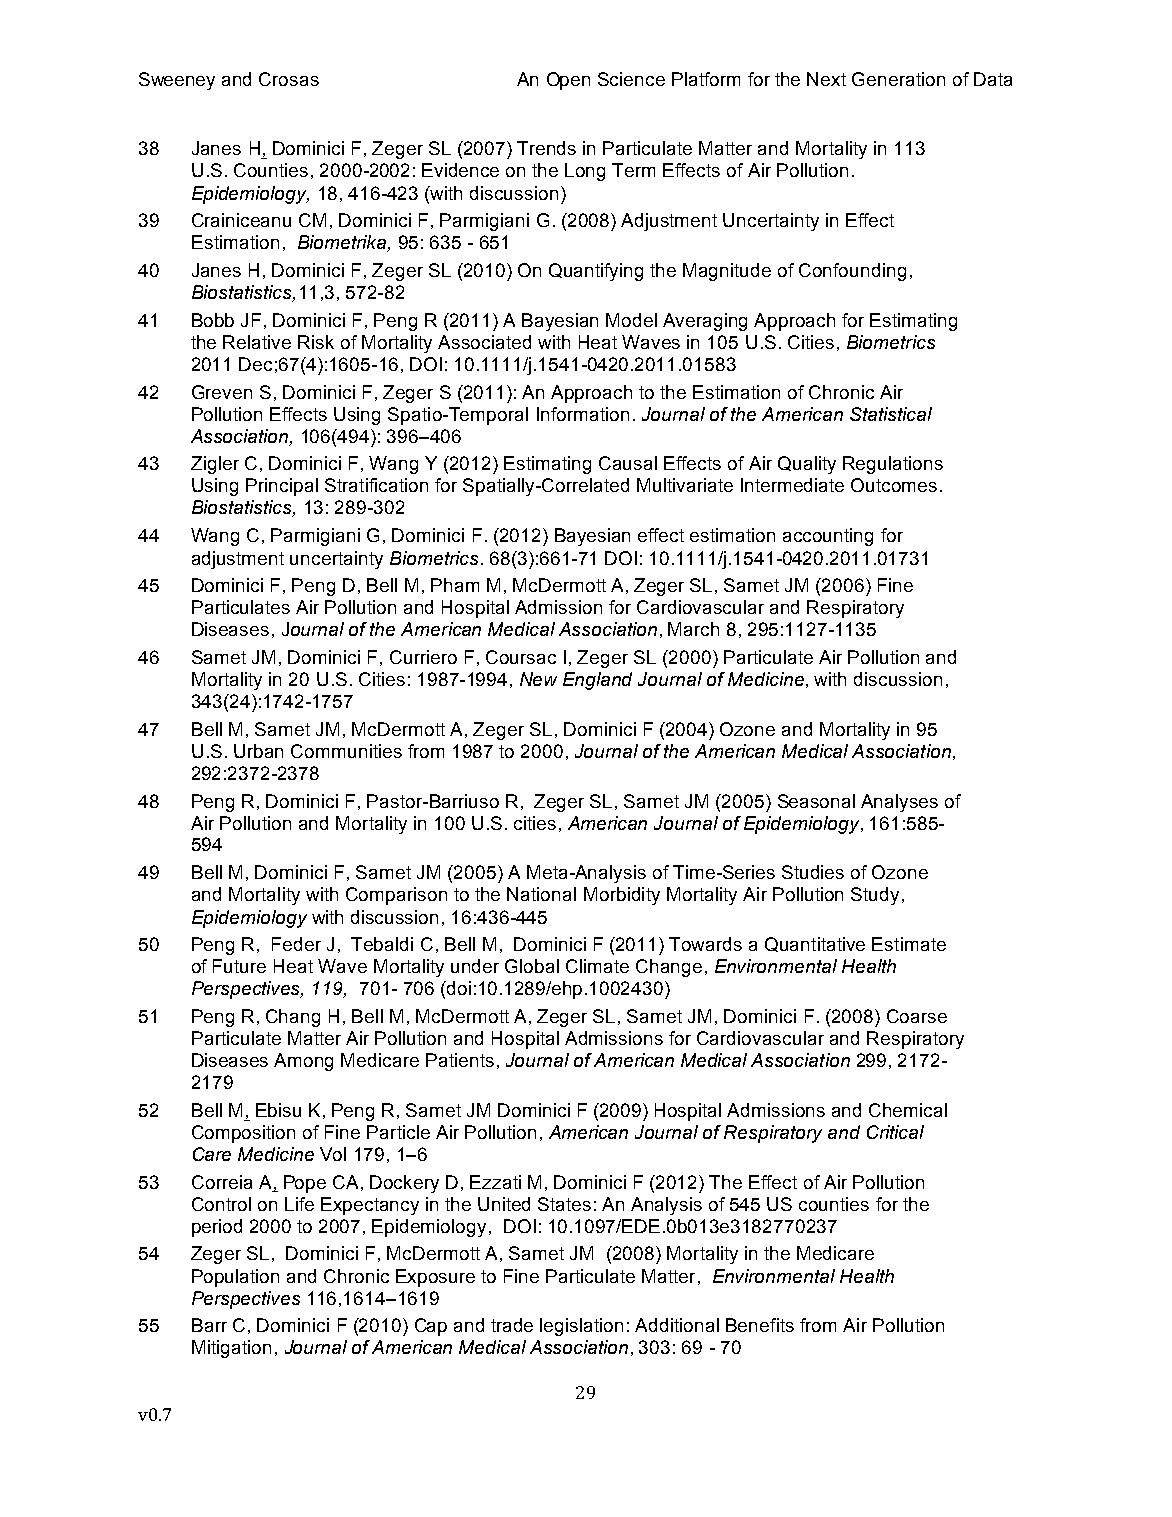 This page has width=1172, height=1517. Describe the element at coordinates (581, 1327) in the page. I see `legislation` at that location.
